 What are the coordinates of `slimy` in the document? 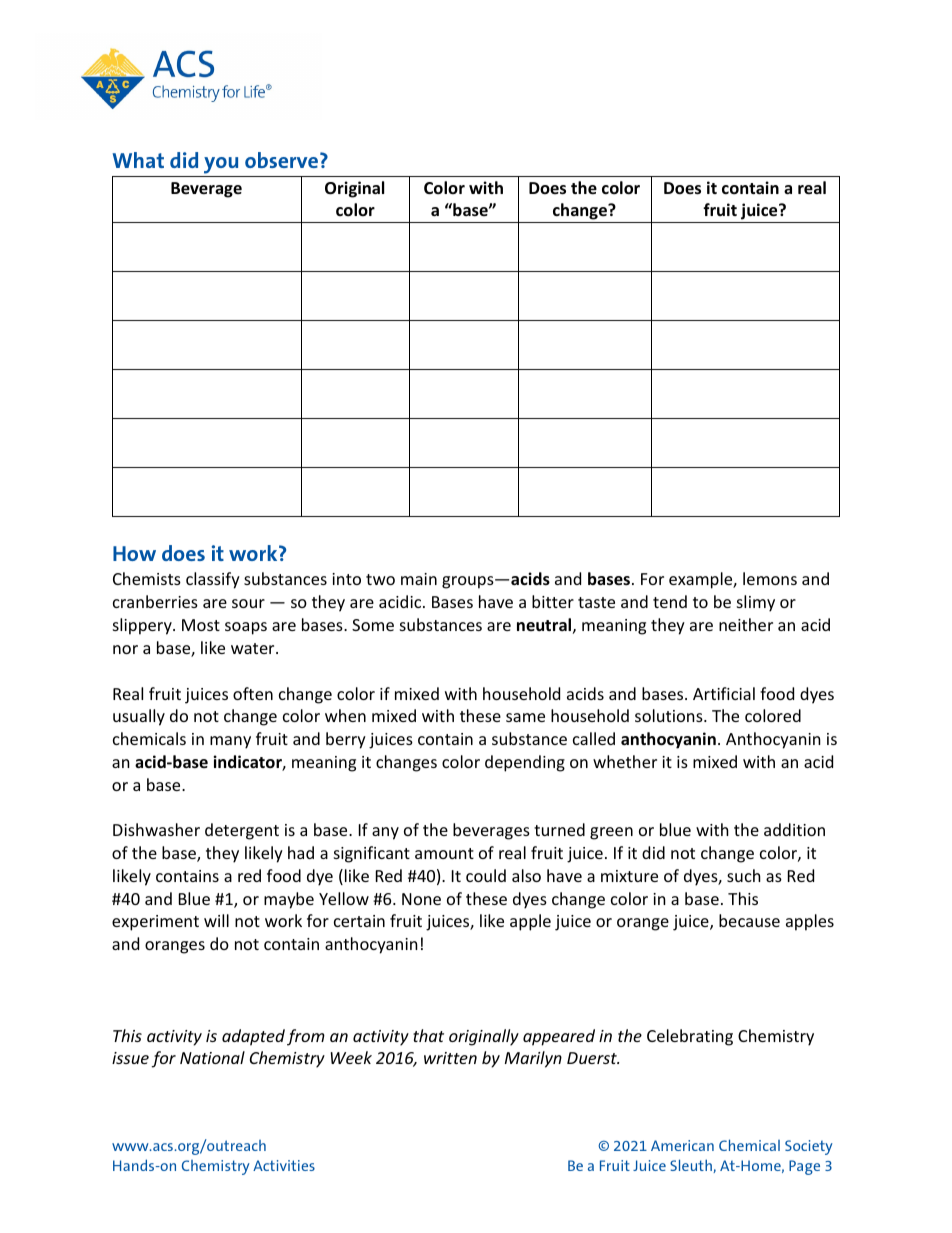 It's located at (756, 603).
